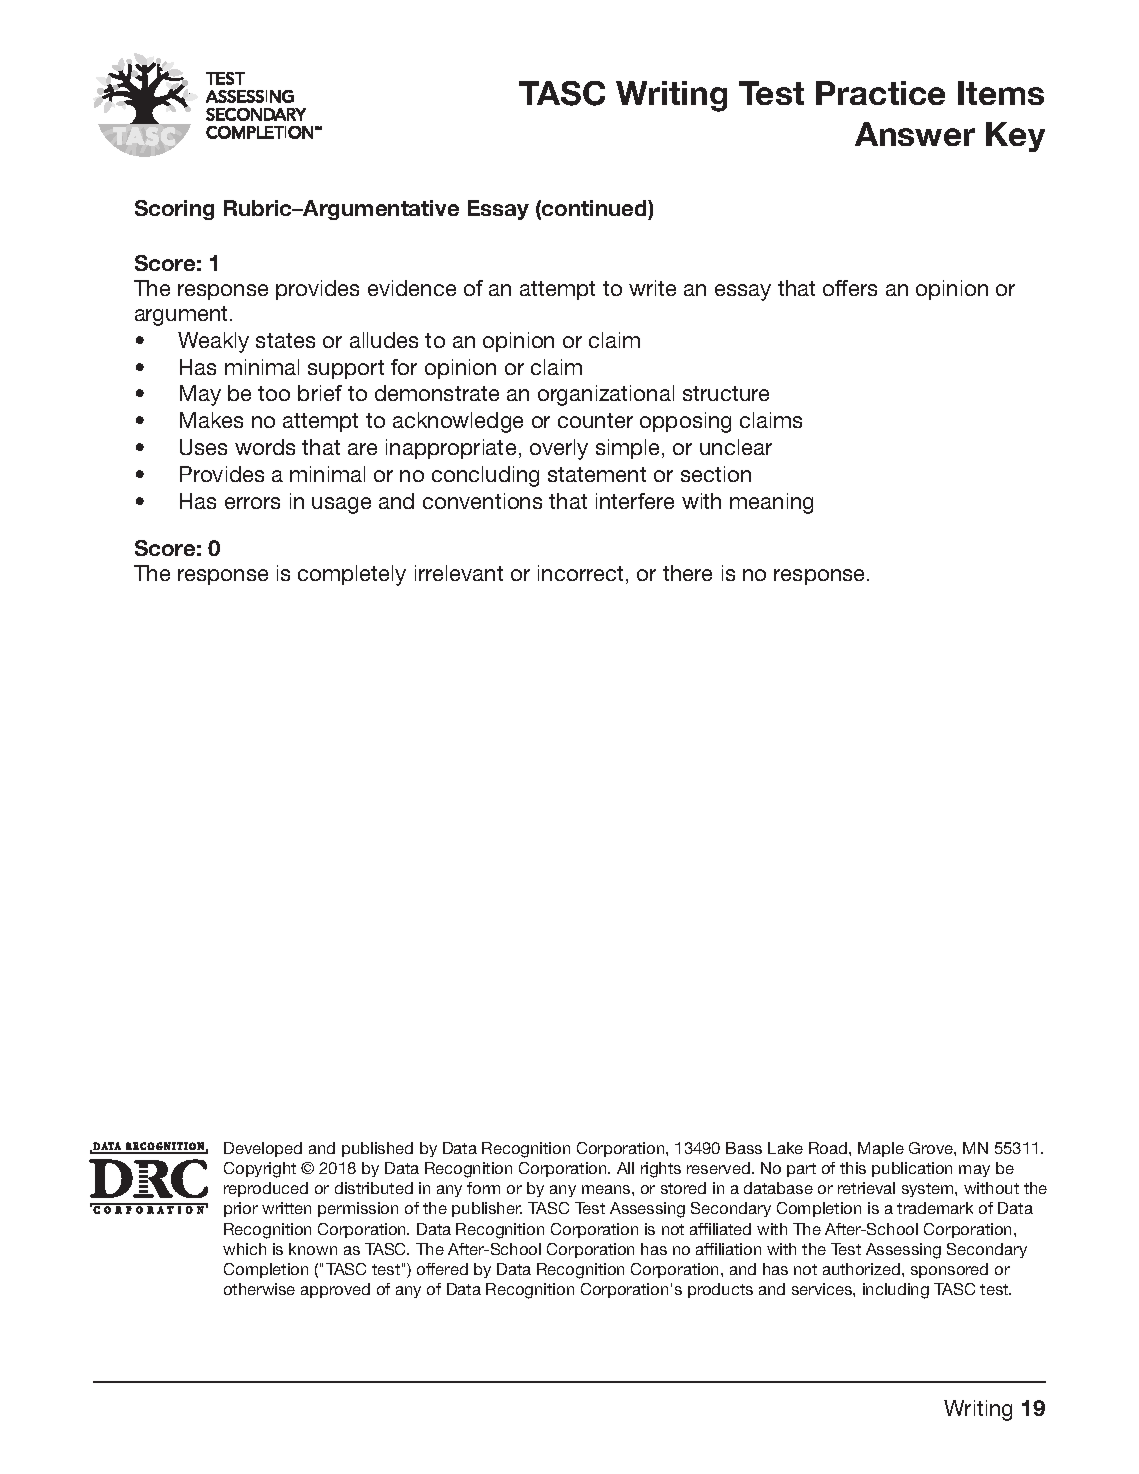 Image resolution: width=1139 pixels, height=1474 pixels. Describe the element at coordinates (687, 573) in the document. I see `there` at that location.
